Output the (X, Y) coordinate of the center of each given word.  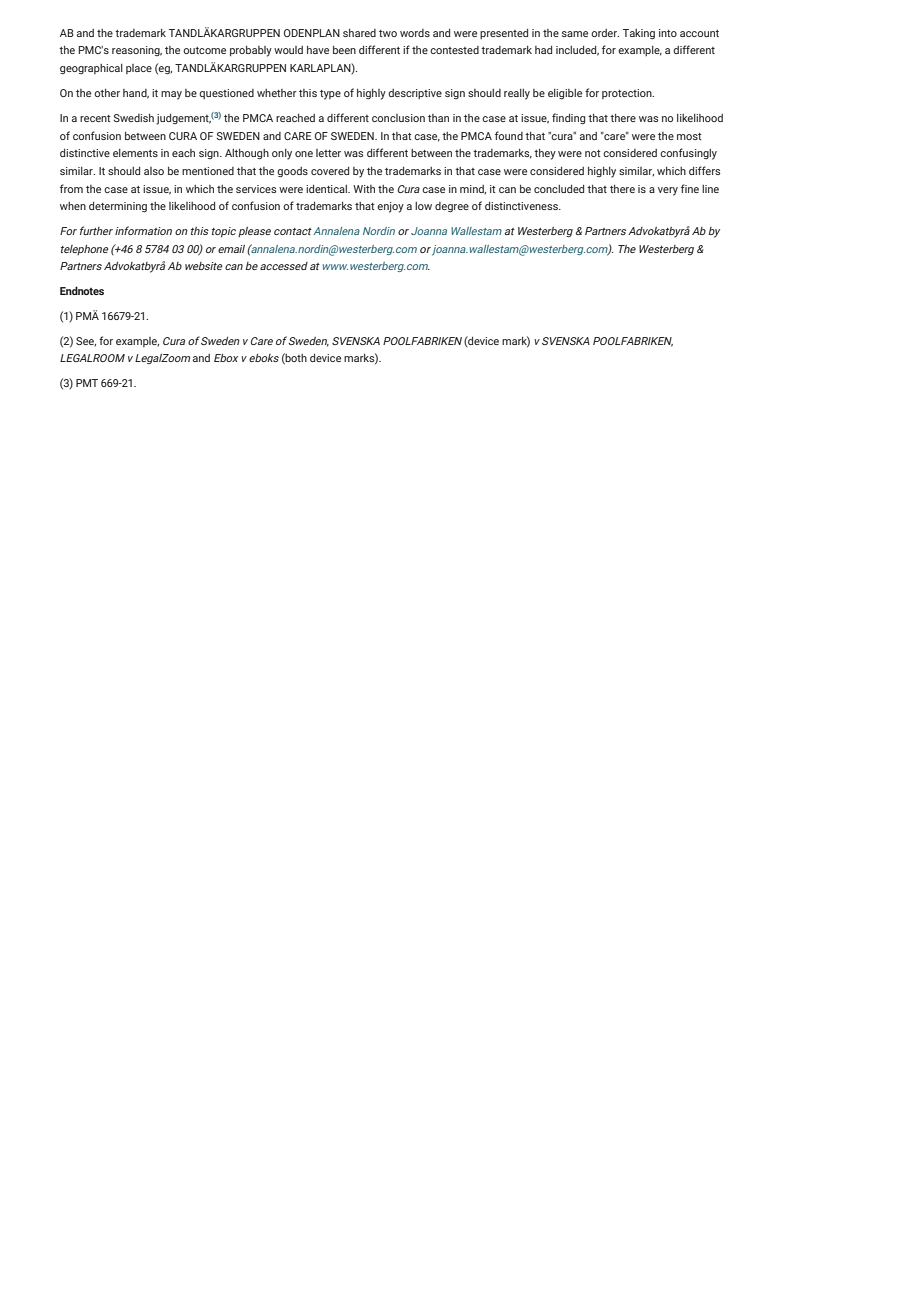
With (364, 189)
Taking (639, 34)
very (668, 191)
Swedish (133, 118)
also (154, 171)
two (388, 33)
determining (118, 207)
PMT (87, 383)
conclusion (398, 118)
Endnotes (82, 290)
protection (628, 94)
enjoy (390, 207)
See (86, 341)
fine (690, 188)
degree (452, 207)
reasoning (137, 51)
